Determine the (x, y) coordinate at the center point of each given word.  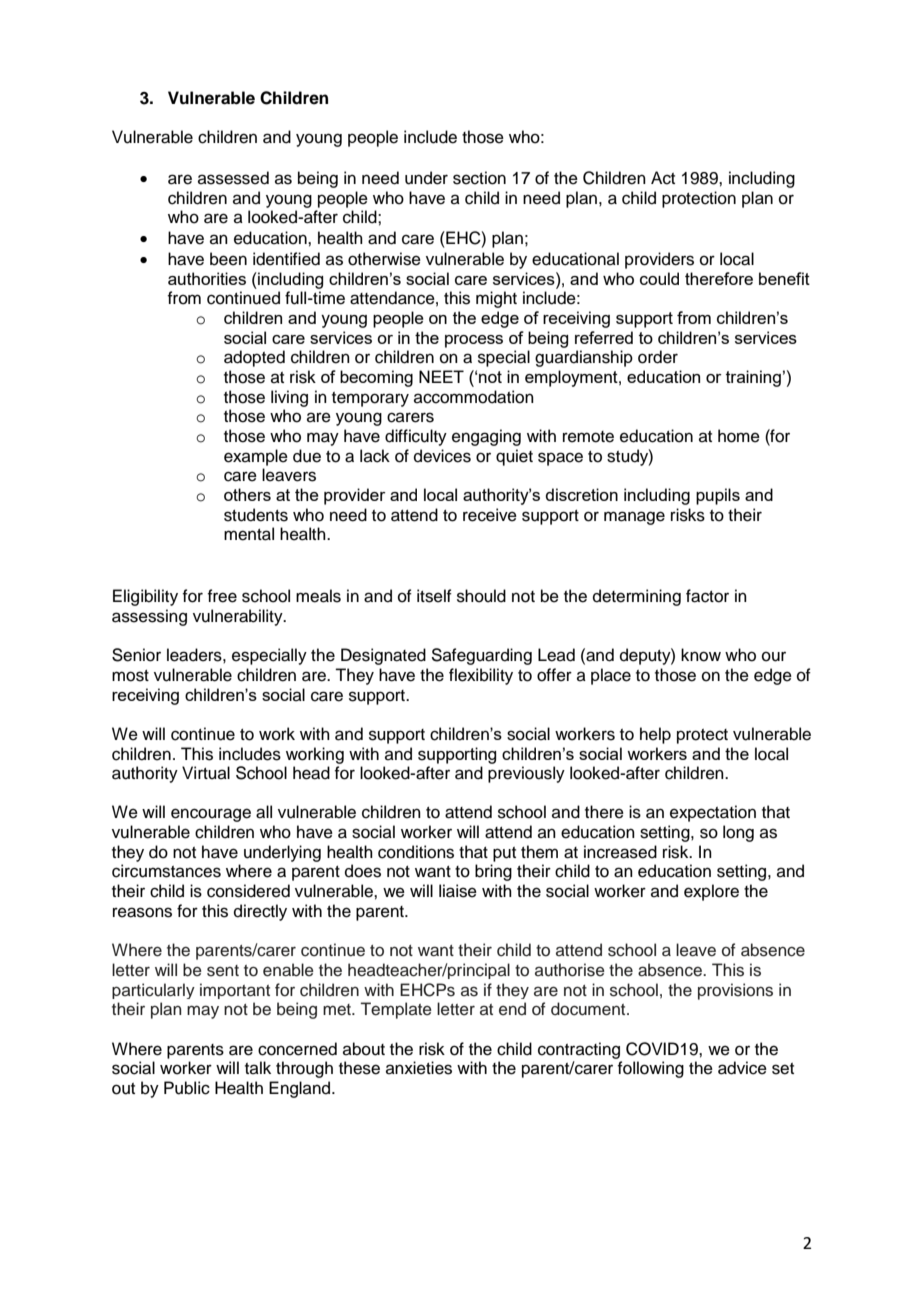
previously (526, 774)
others (247, 494)
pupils (718, 496)
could (659, 278)
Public (187, 1088)
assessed (233, 178)
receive (490, 515)
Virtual (206, 773)
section (479, 178)
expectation (713, 813)
